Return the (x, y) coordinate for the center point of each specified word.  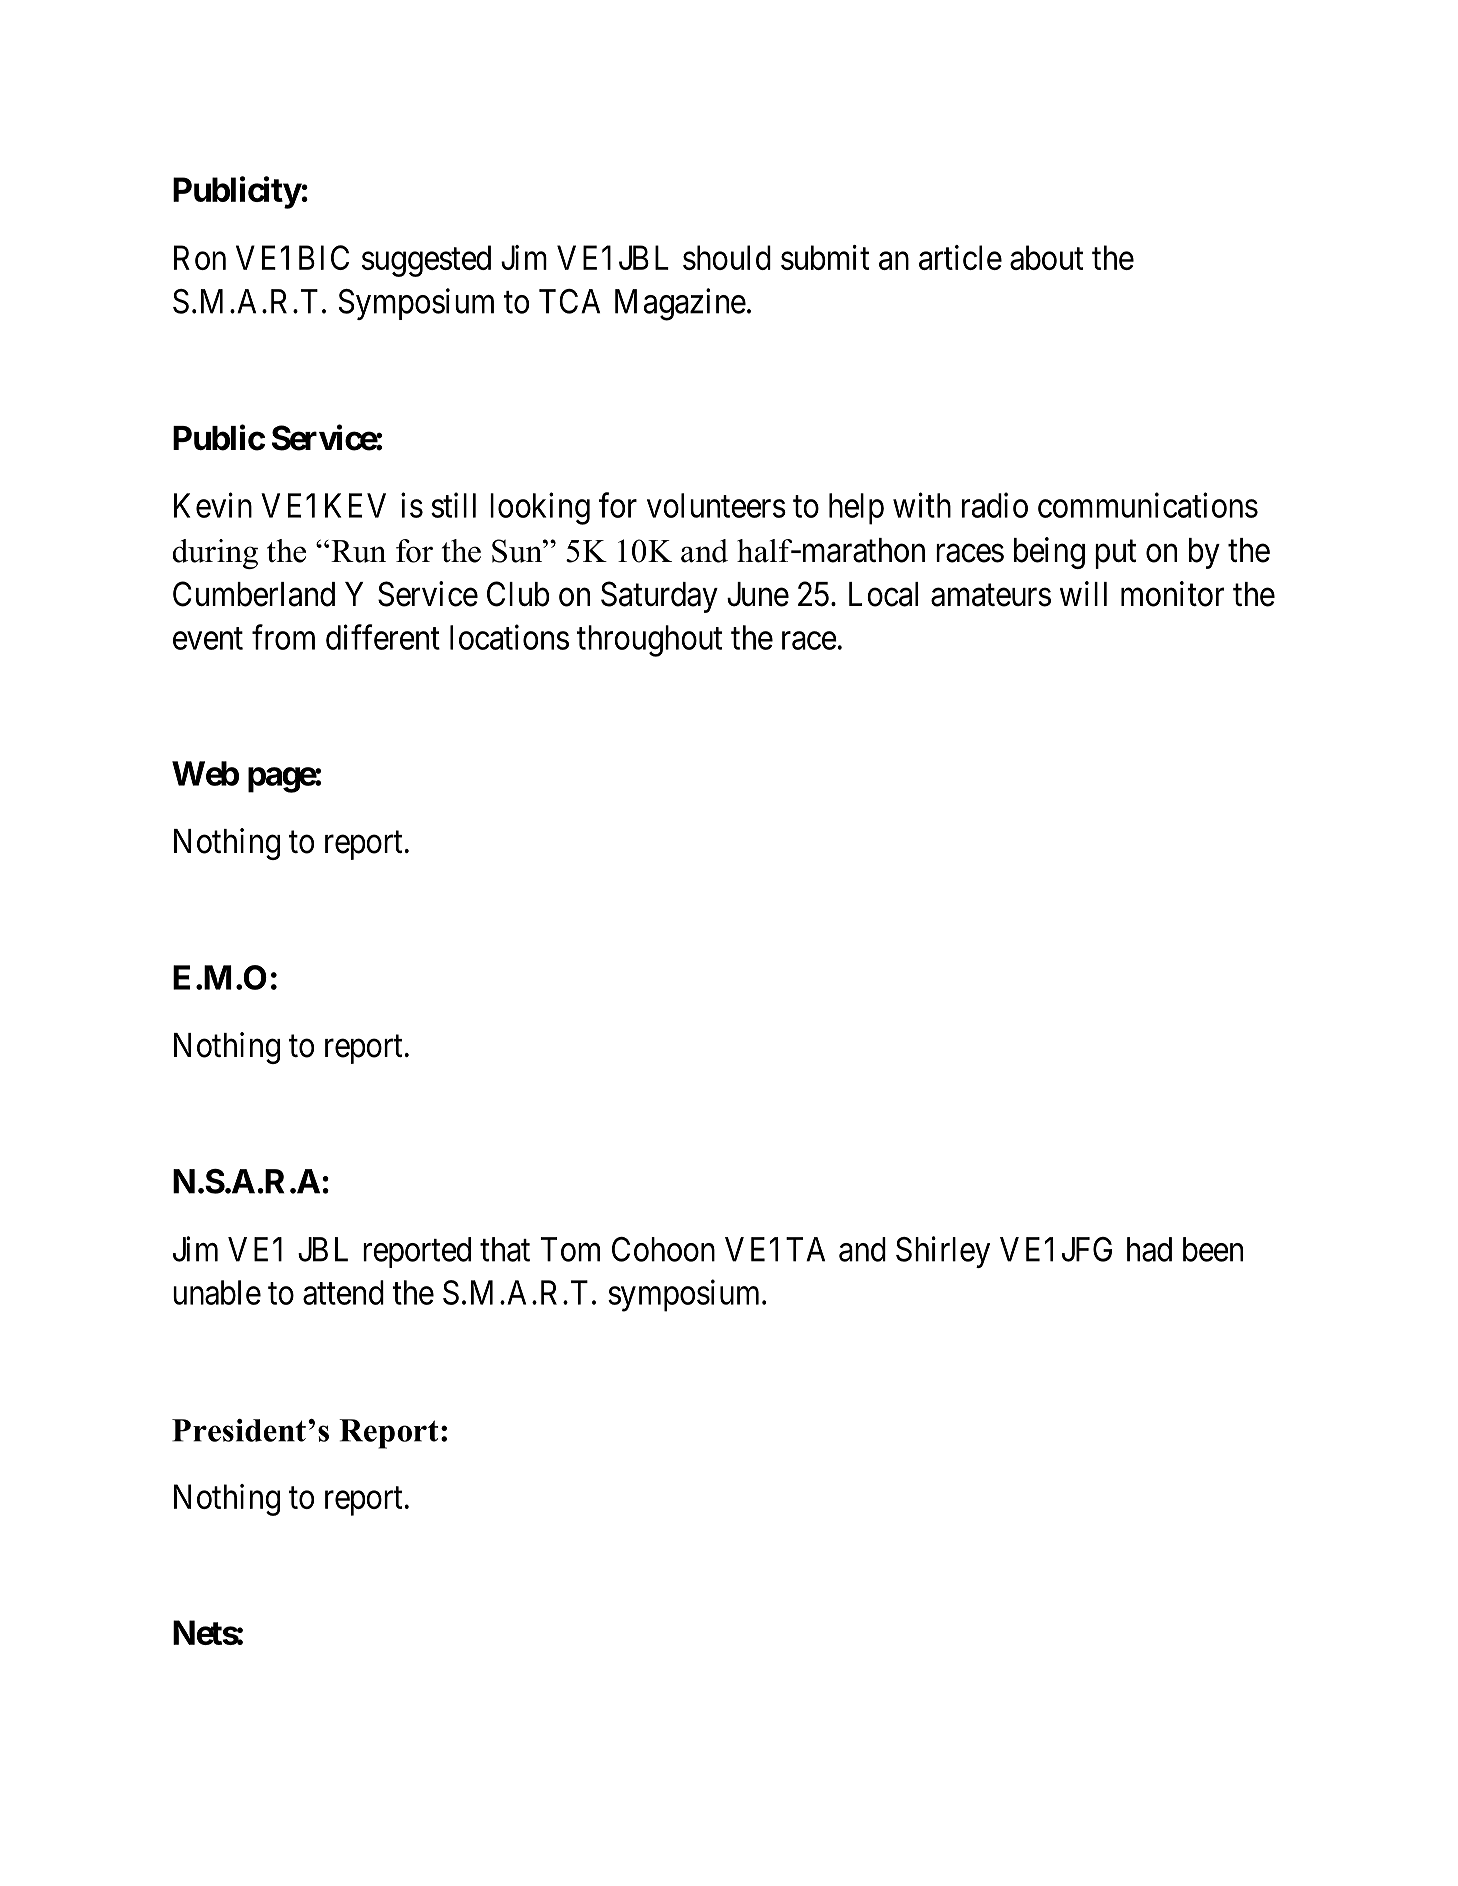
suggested (426, 261)
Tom (570, 1249)
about (1046, 257)
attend (343, 1292)
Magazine (680, 304)
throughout (649, 641)
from (283, 637)
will (1083, 593)
